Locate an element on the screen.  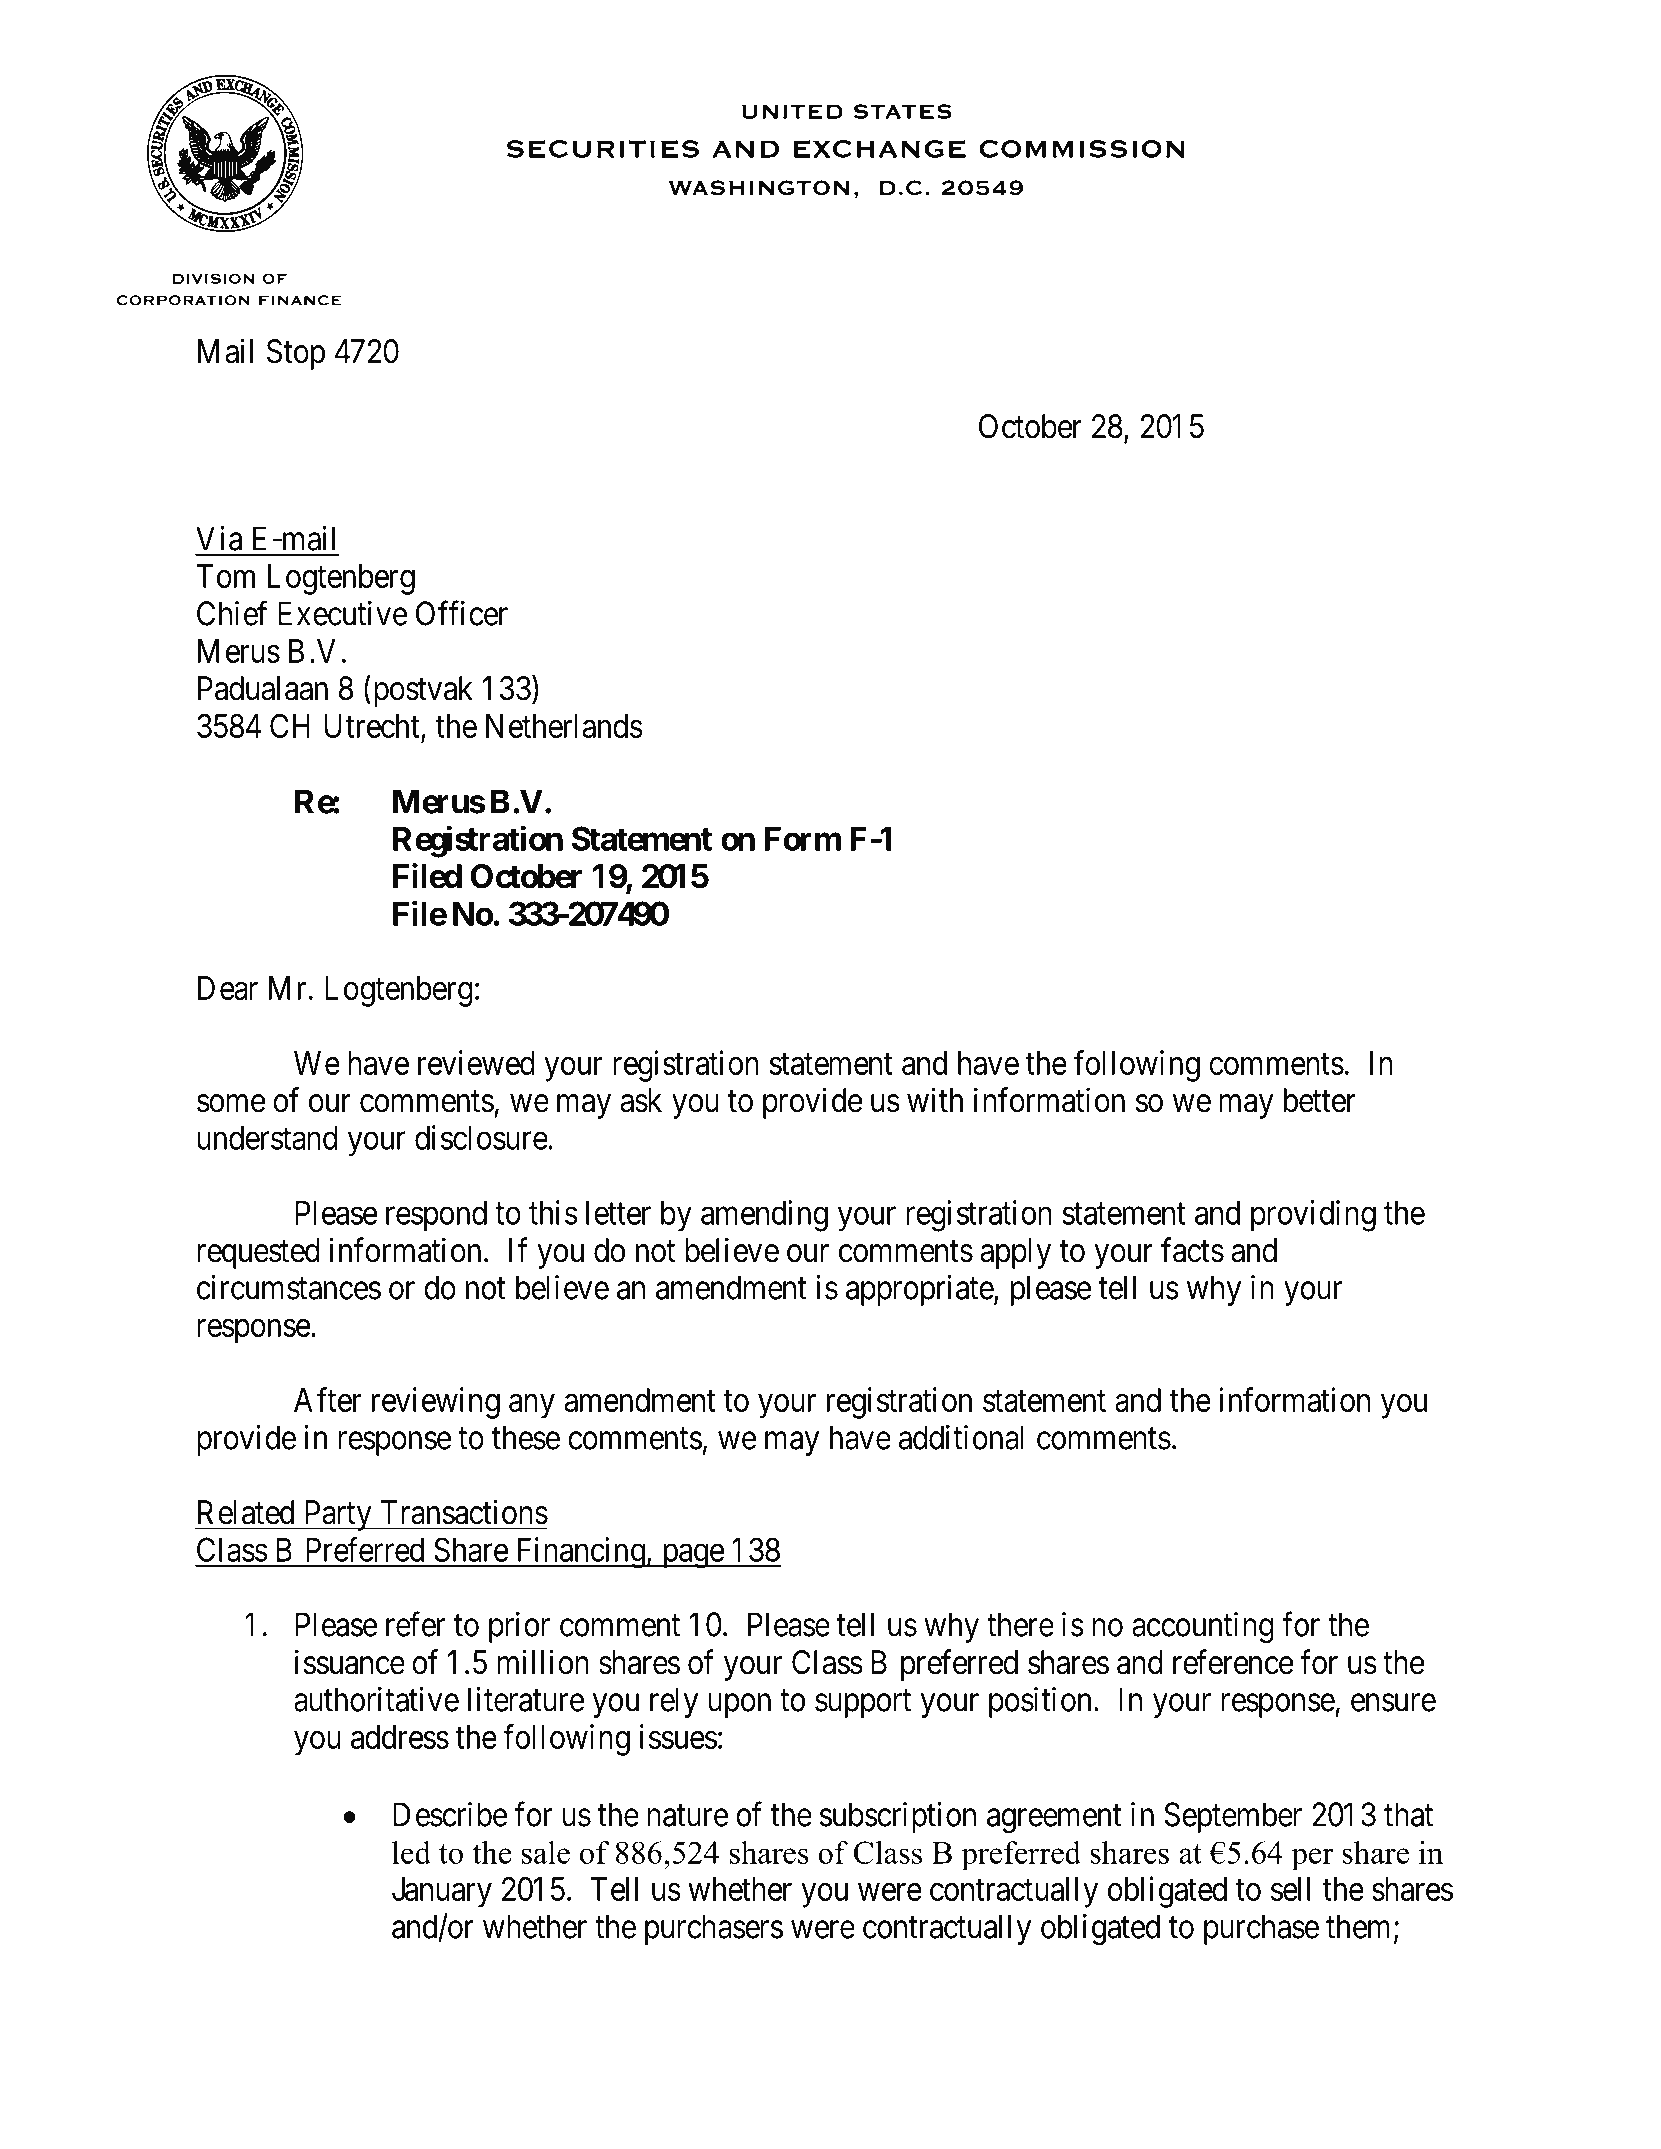
January is located at coordinates (442, 1892).
